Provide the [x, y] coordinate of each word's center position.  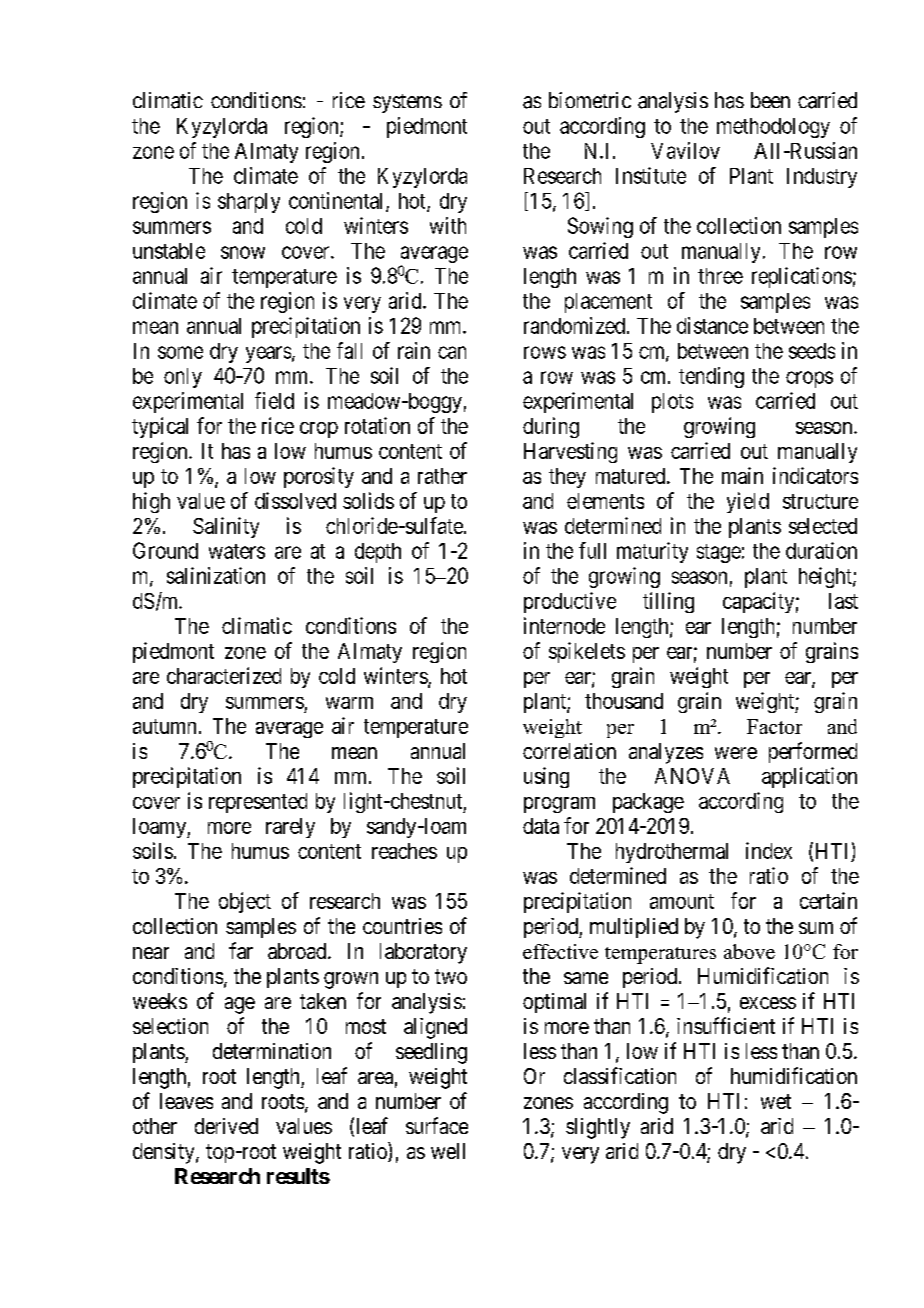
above [749, 951]
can [452, 352]
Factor [774, 726]
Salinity [226, 527]
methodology [773, 128]
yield [748, 502]
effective [560, 951]
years [268, 354]
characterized [224, 675]
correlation [569, 751]
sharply [249, 203]
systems [407, 103]
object [245, 902]
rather [442, 476]
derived [226, 1126]
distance [712, 325]
